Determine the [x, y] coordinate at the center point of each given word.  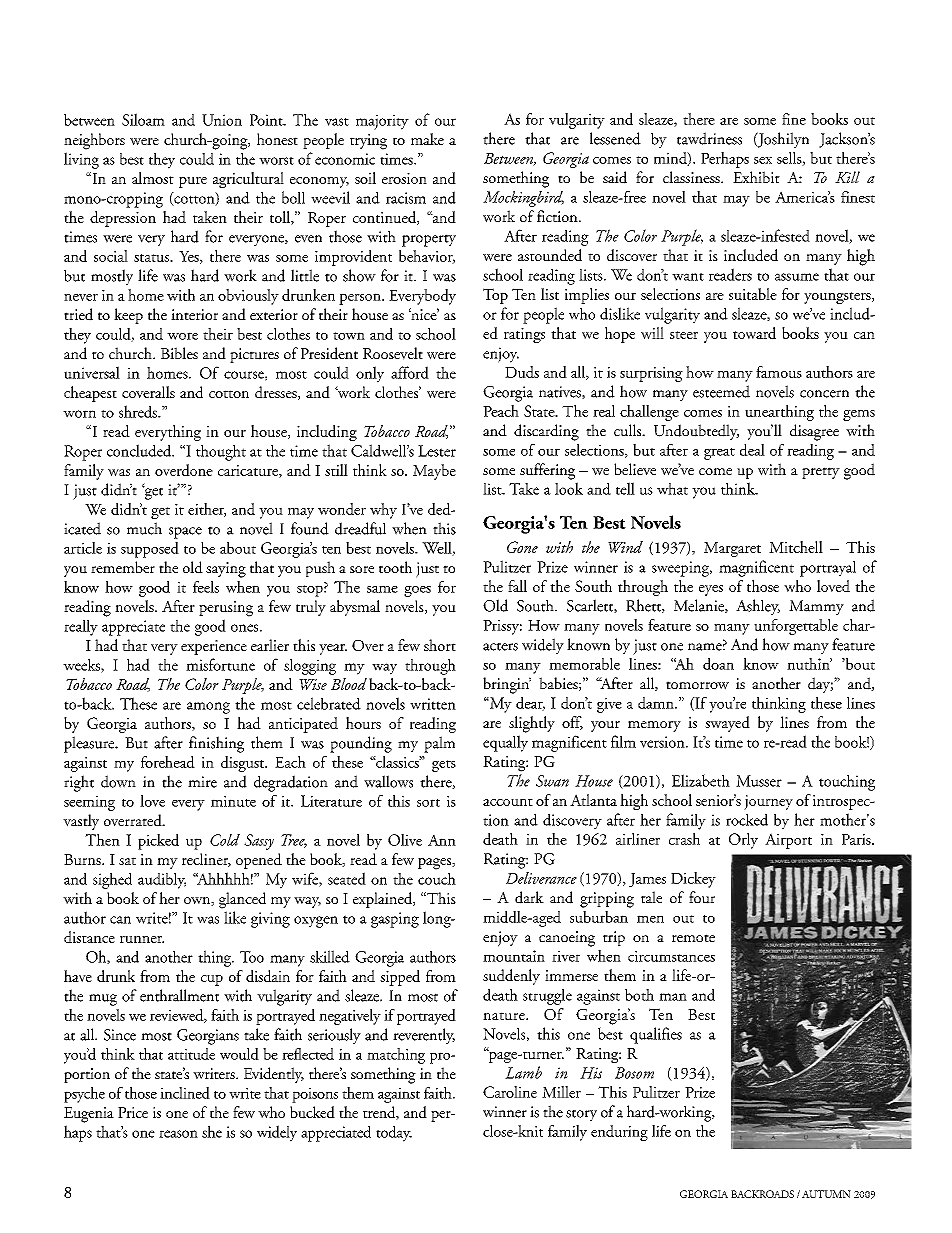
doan [718, 664]
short [440, 645]
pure [193, 182]
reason [178, 1134]
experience [214, 647]
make [427, 139]
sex [763, 160]
